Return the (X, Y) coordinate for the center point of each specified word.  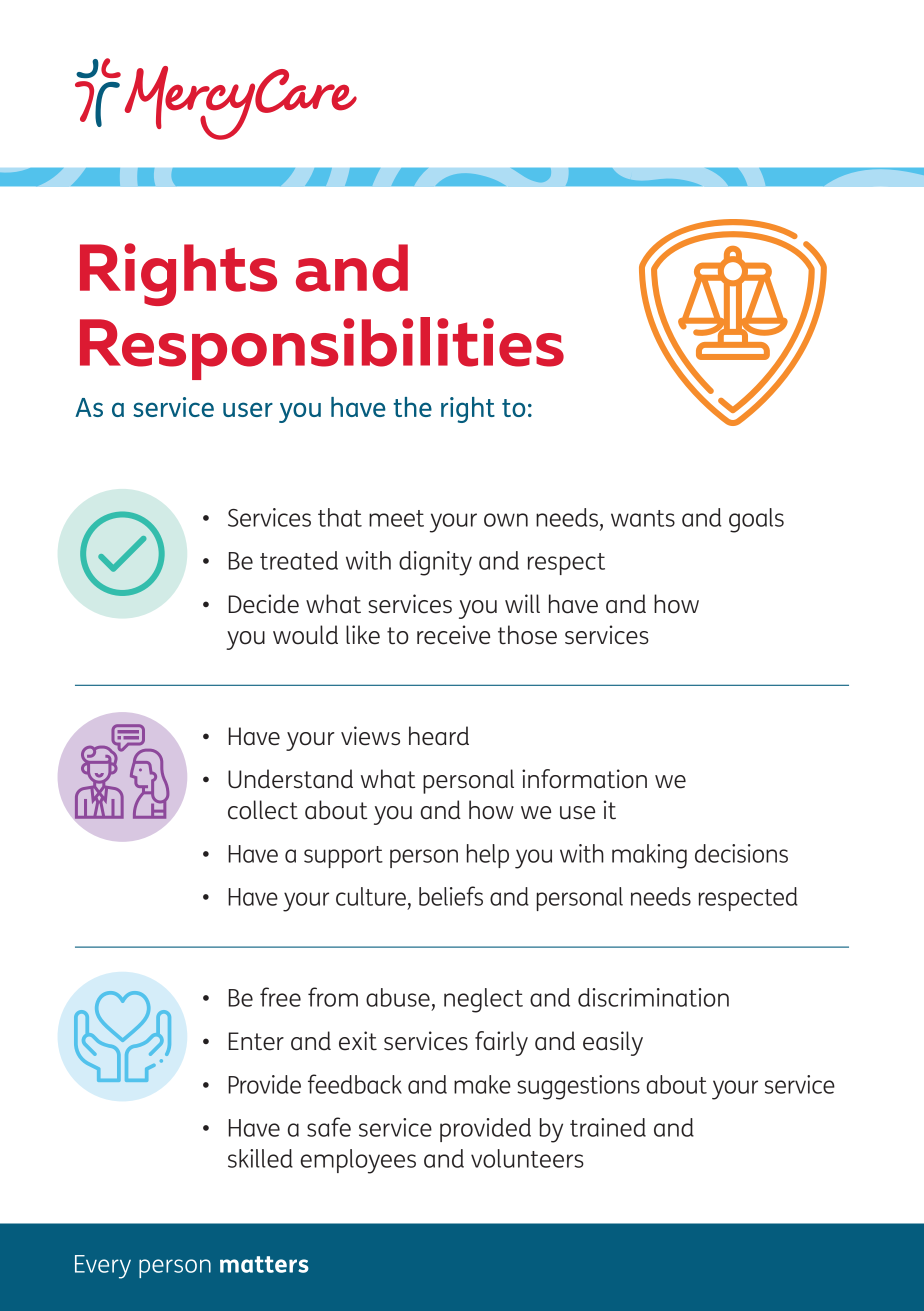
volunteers (527, 1158)
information (584, 779)
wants (643, 518)
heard (439, 736)
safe (329, 1127)
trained (608, 1127)
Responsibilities (322, 348)
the (412, 407)
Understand (290, 779)
